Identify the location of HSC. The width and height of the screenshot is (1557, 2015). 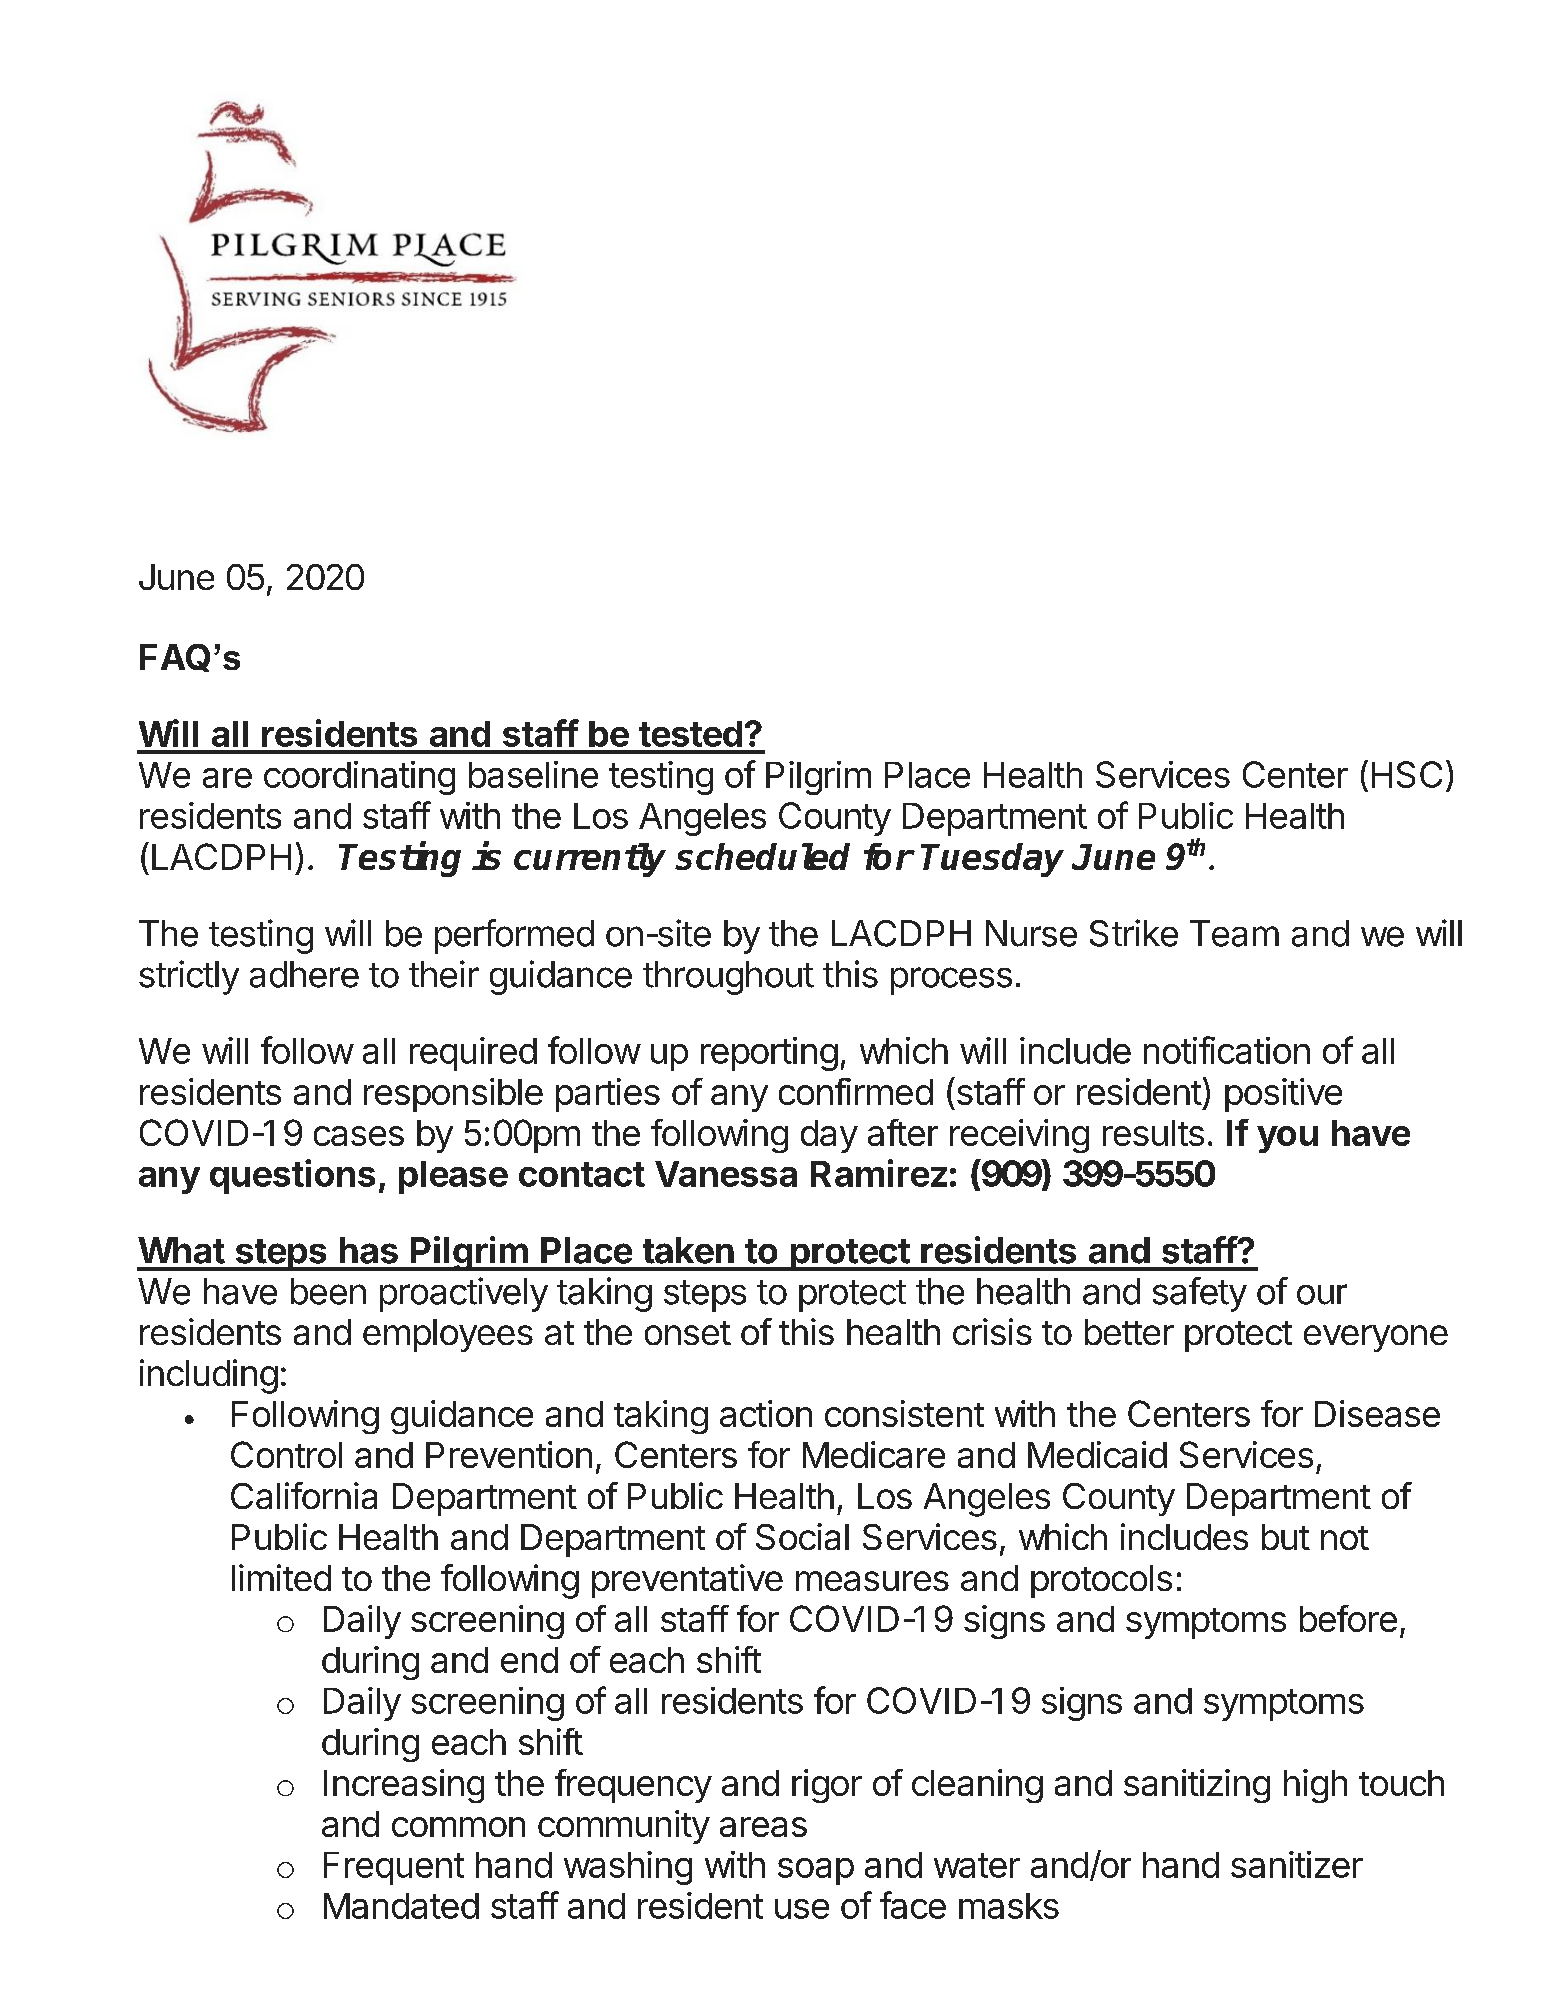
(1407, 774).
